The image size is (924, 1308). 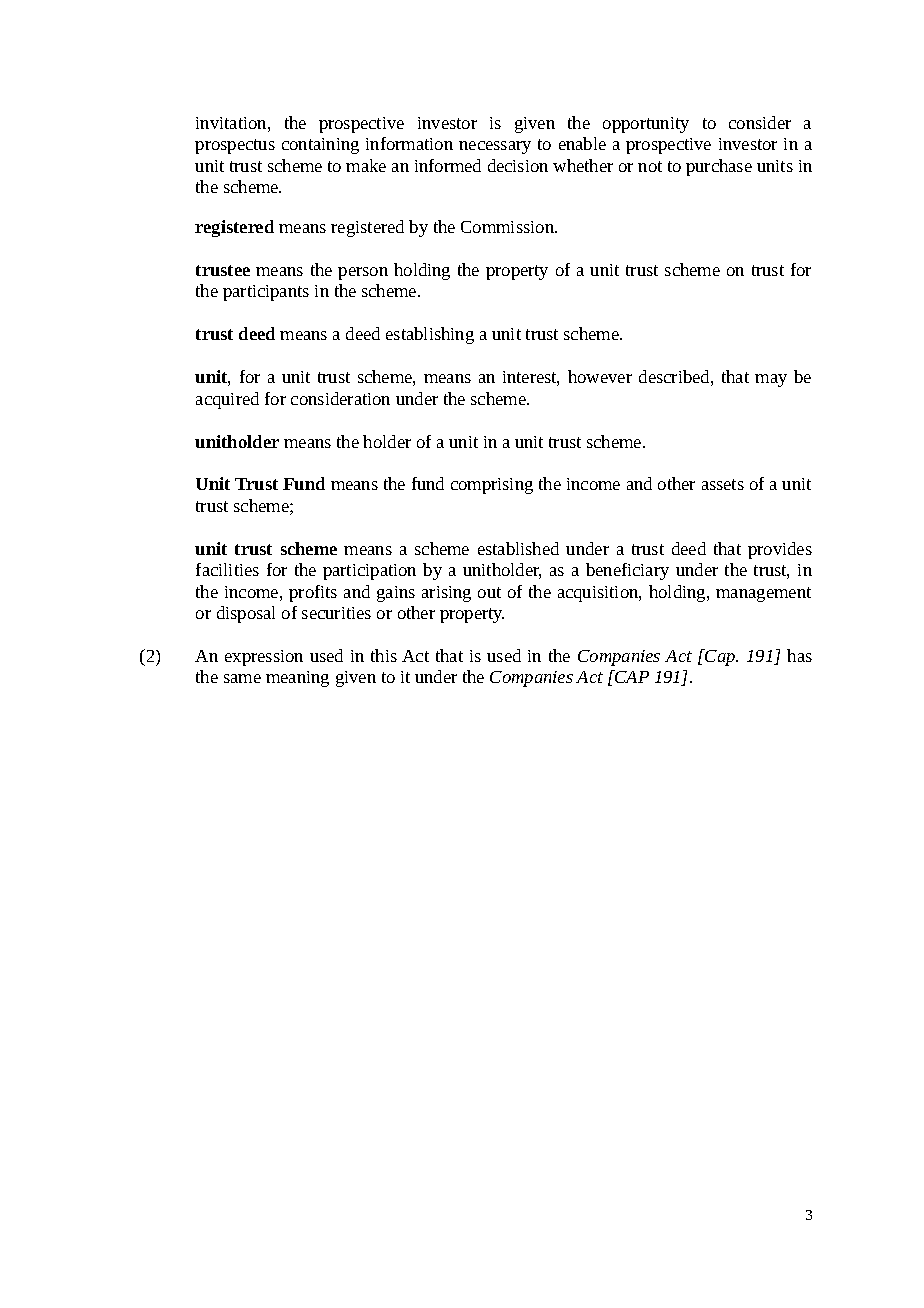 What do you see at coordinates (719, 167) in the screenshot?
I see `purchase` at bounding box center [719, 167].
